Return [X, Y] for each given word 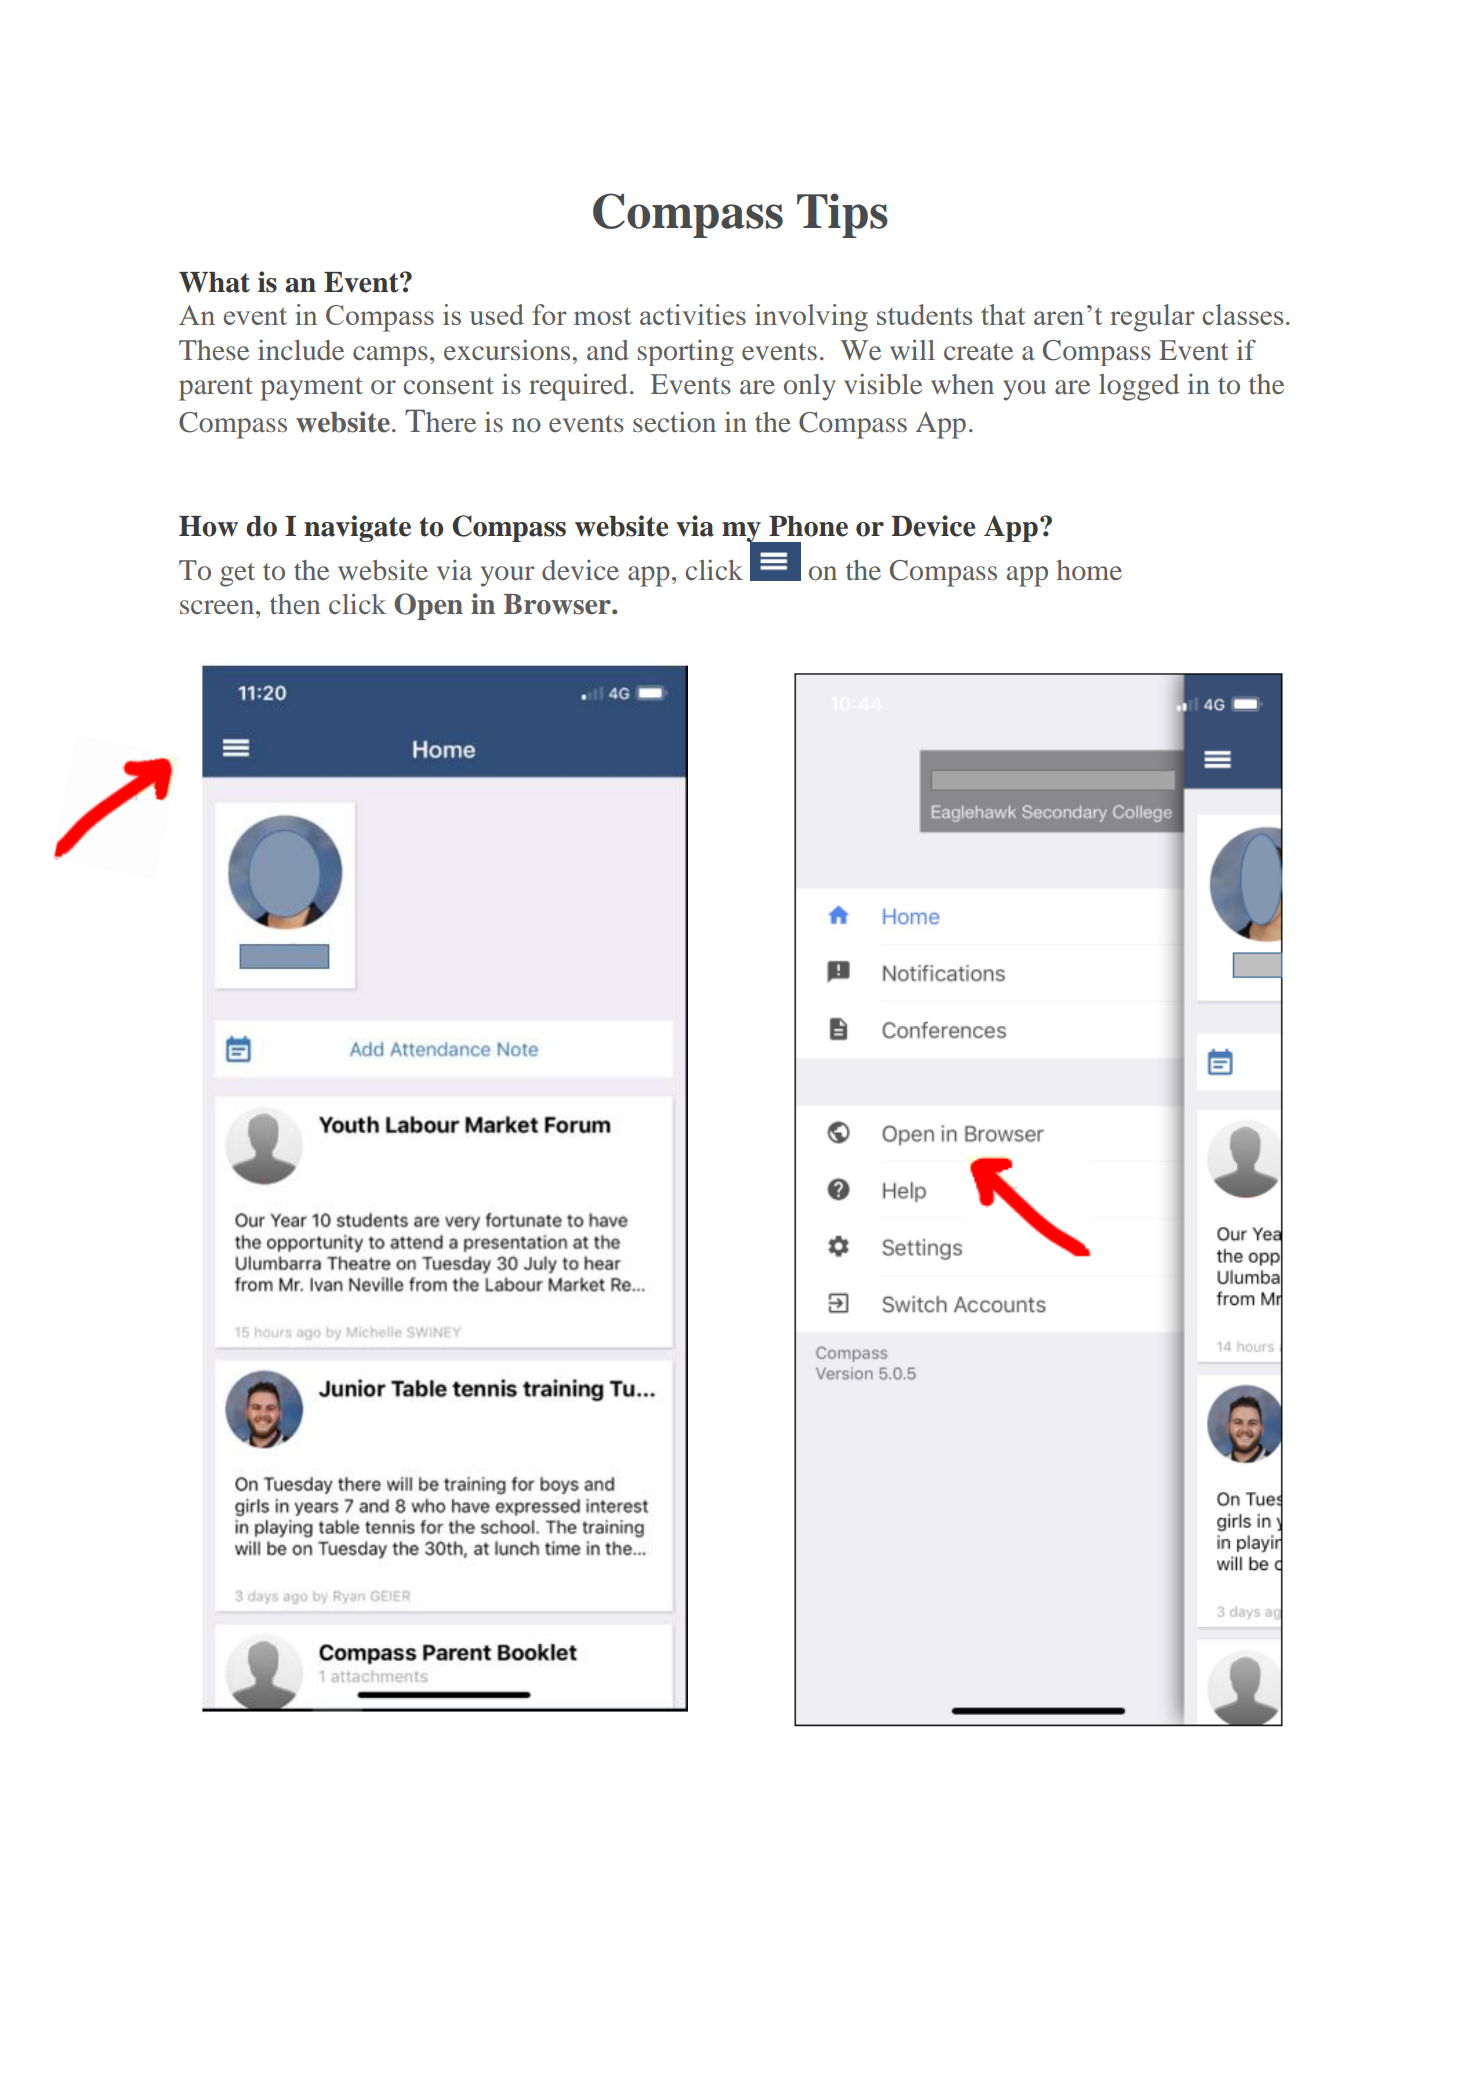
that [1003, 314]
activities [693, 314]
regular [1152, 318]
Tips [842, 215]
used [496, 314]
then [295, 604]
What [214, 282]
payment [312, 389]
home [1089, 570]
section [674, 422]
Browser [558, 604]
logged [1139, 387]
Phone [808, 526]
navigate [357, 528]
